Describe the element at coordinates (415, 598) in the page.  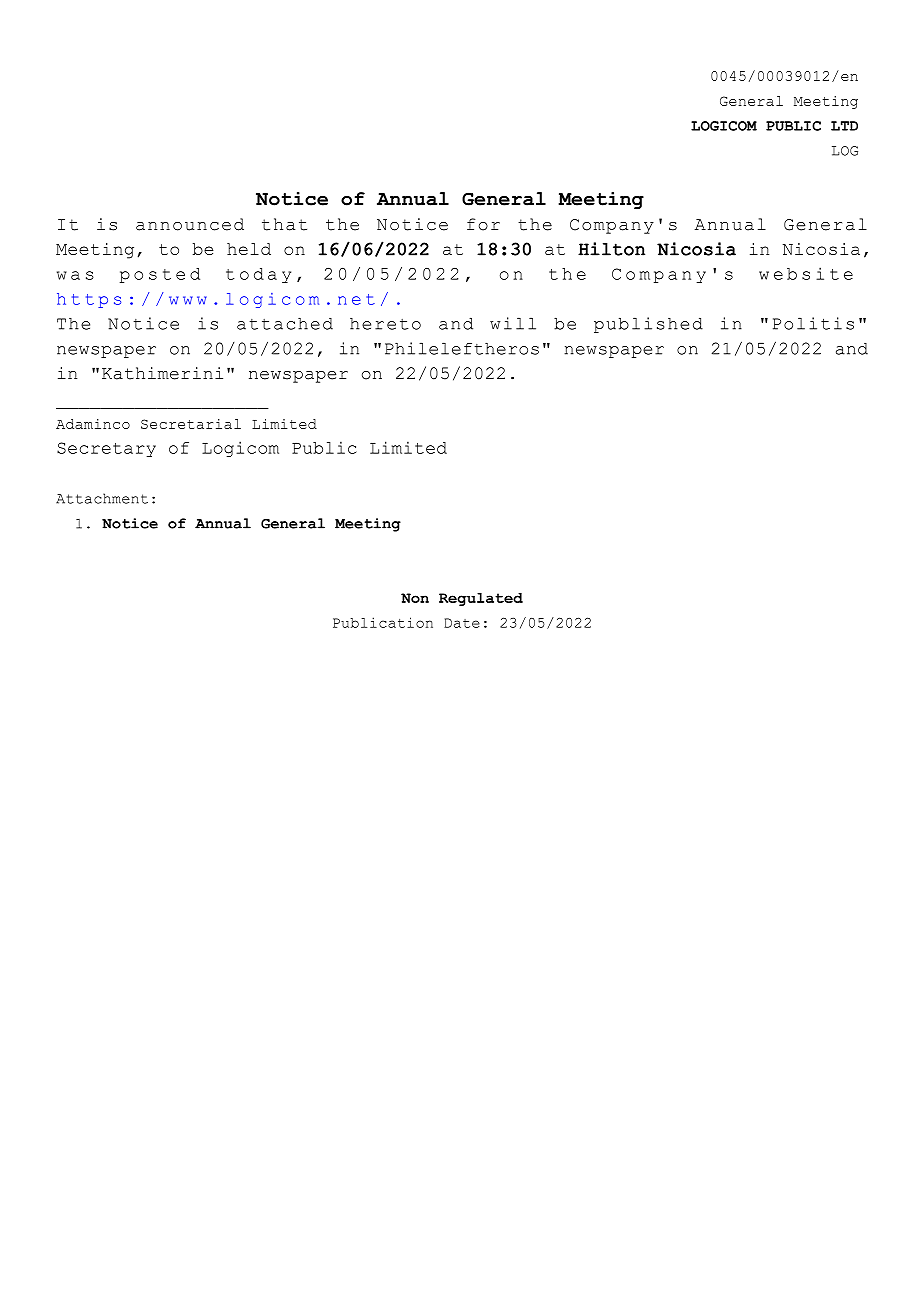
I see `Non` at that location.
